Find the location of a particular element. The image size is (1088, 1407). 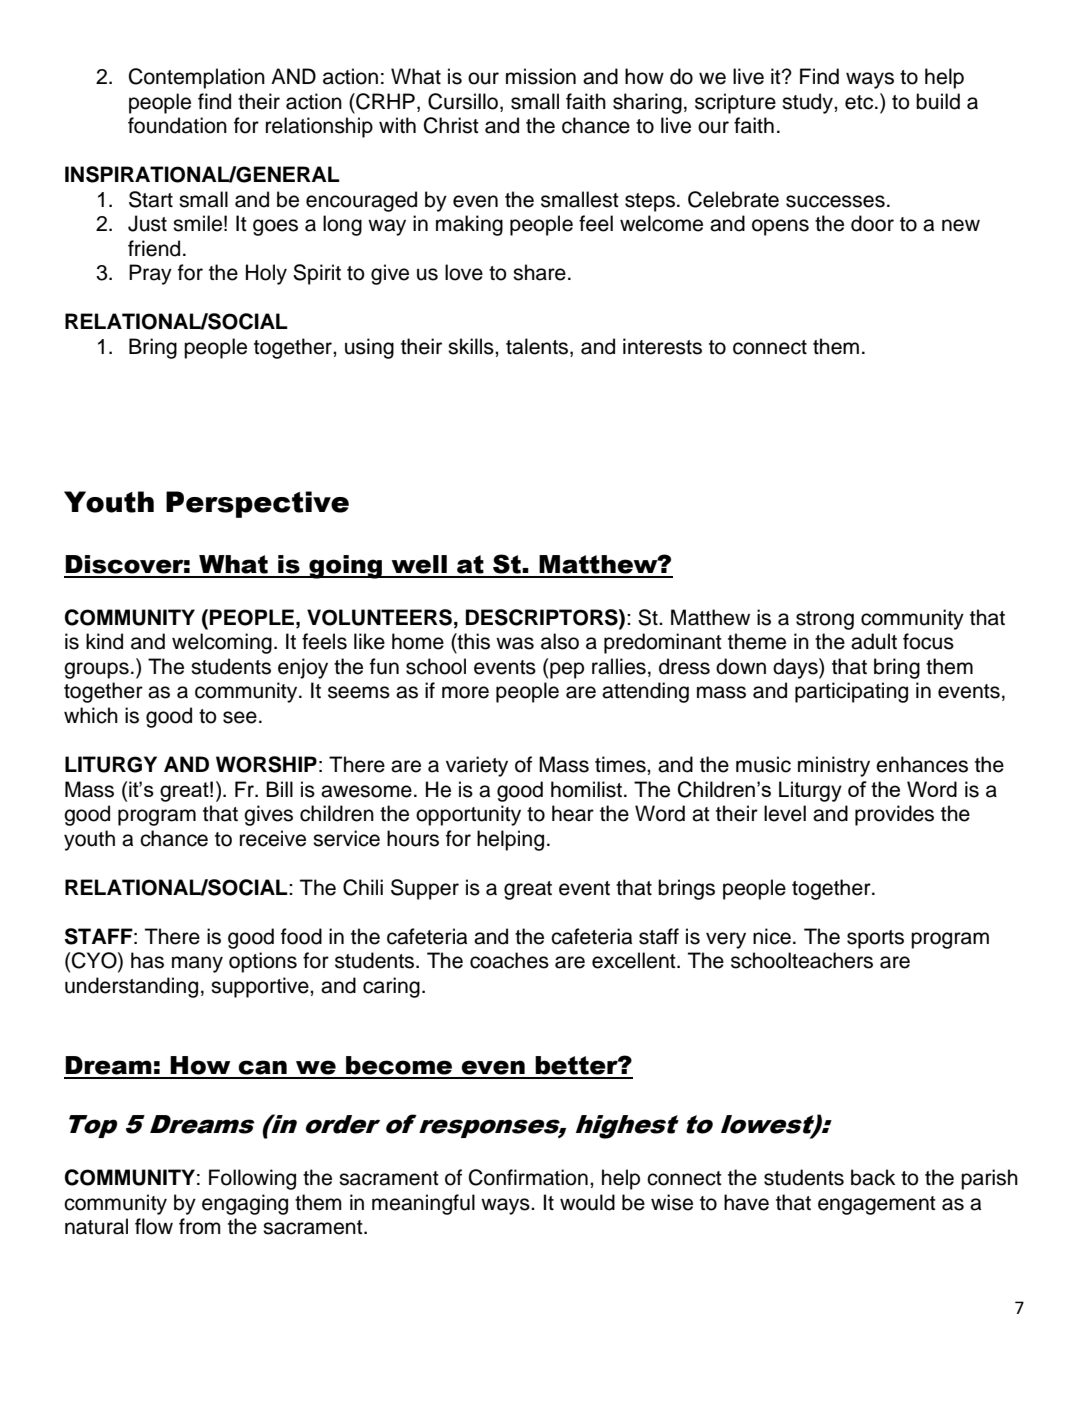

build is located at coordinates (938, 101).
